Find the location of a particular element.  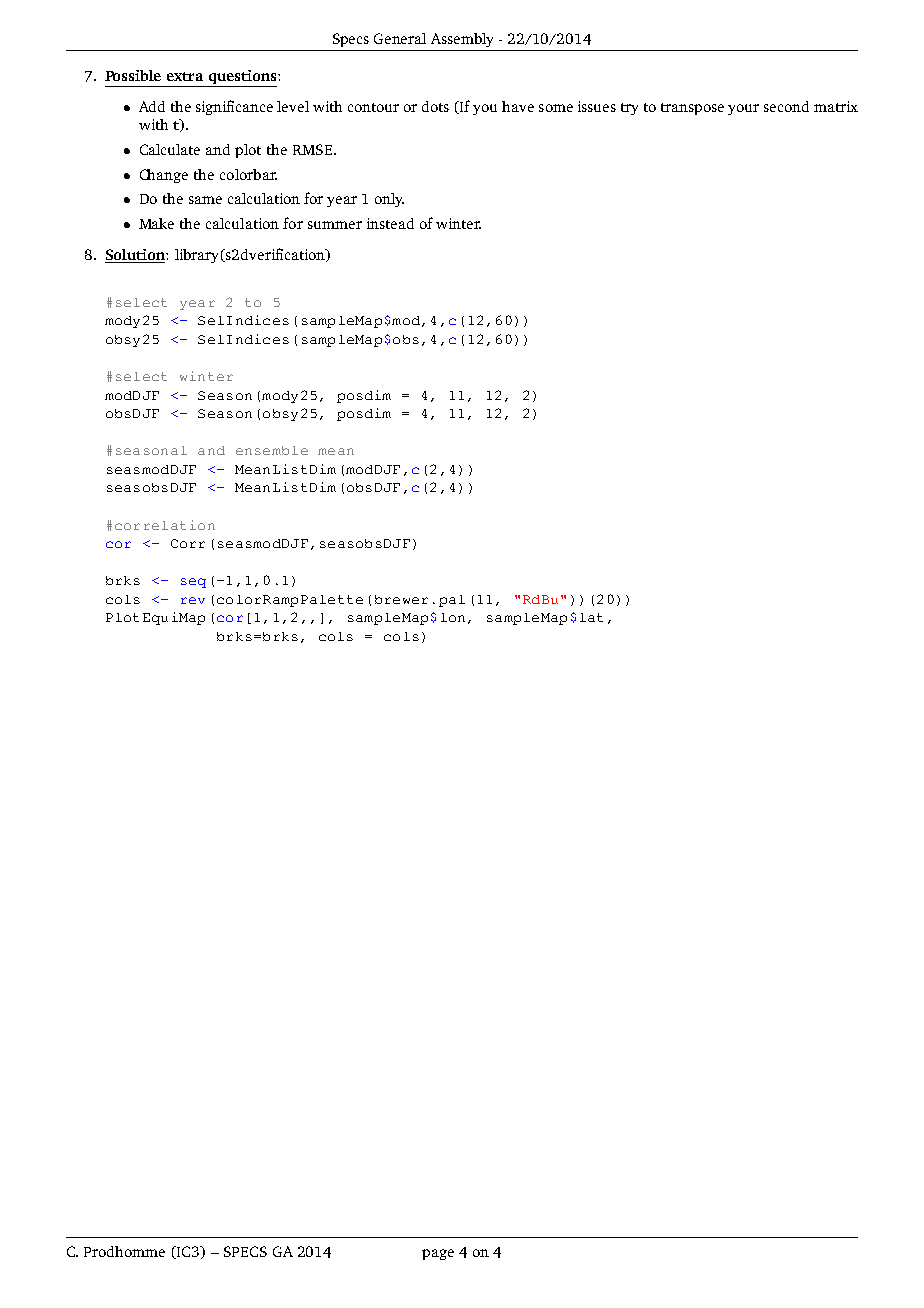

same is located at coordinates (205, 200).
